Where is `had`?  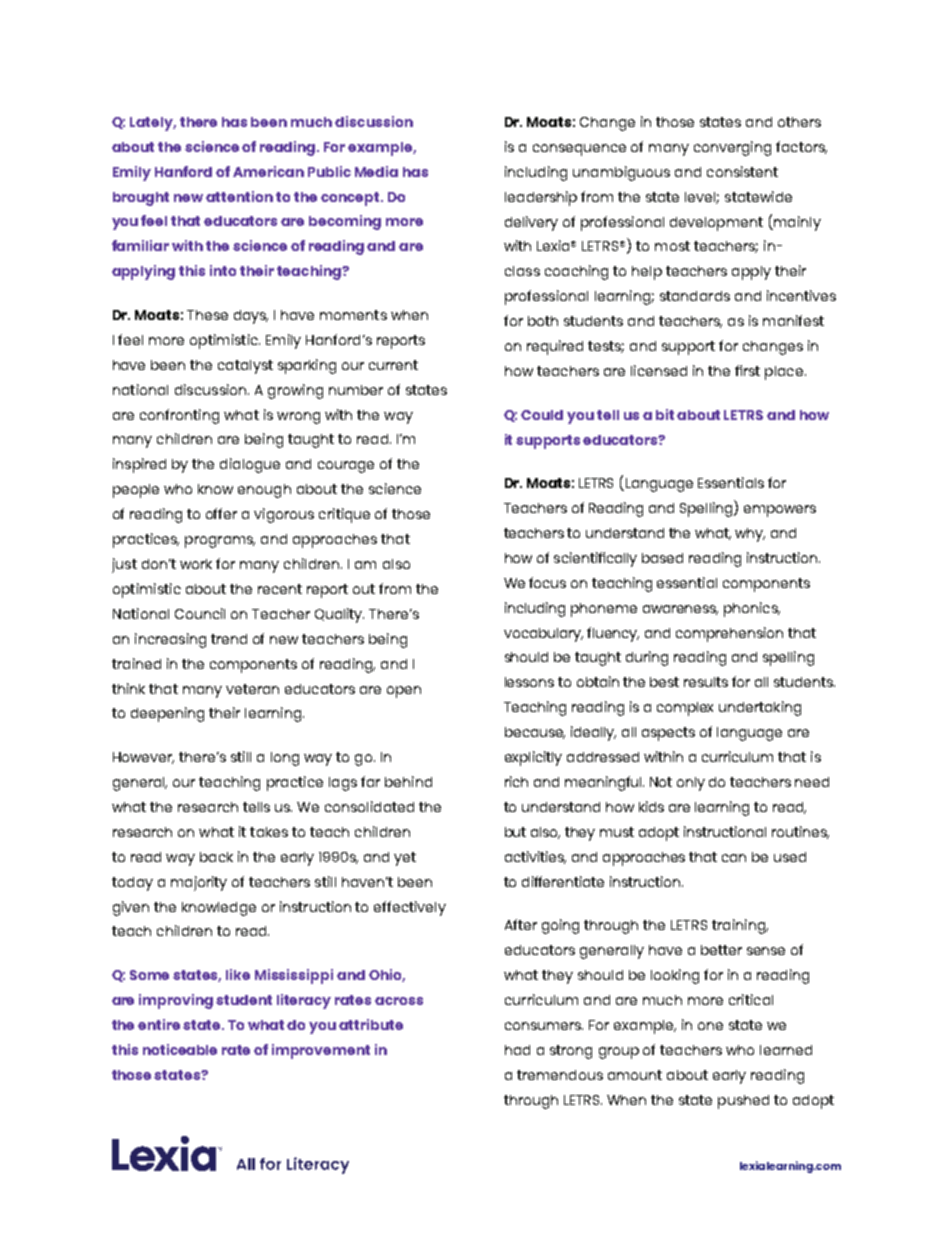 had is located at coordinates (517, 1050).
